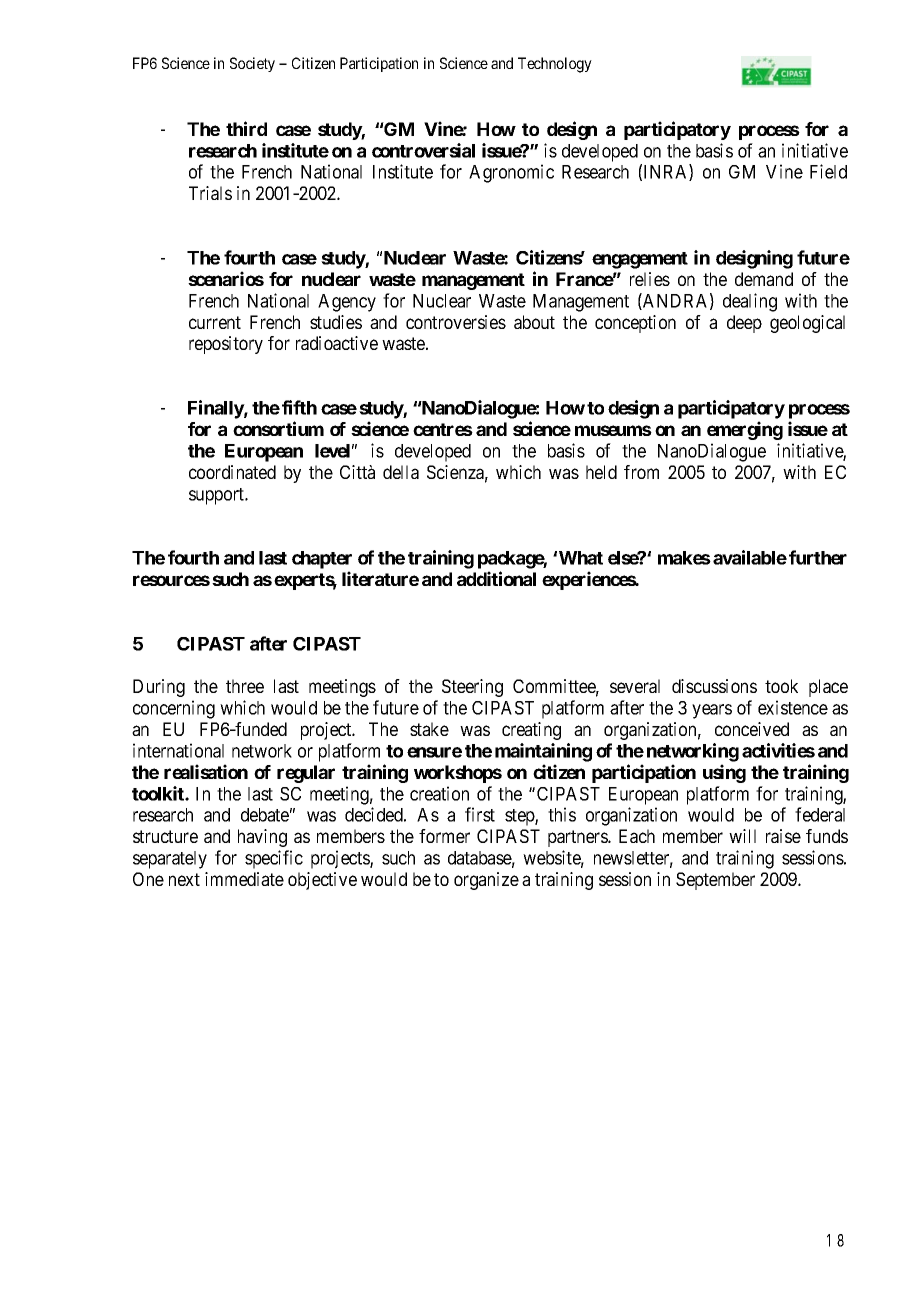  What do you see at coordinates (742, 836) in the screenshot?
I see `will` at bounding box center [742, 836].
